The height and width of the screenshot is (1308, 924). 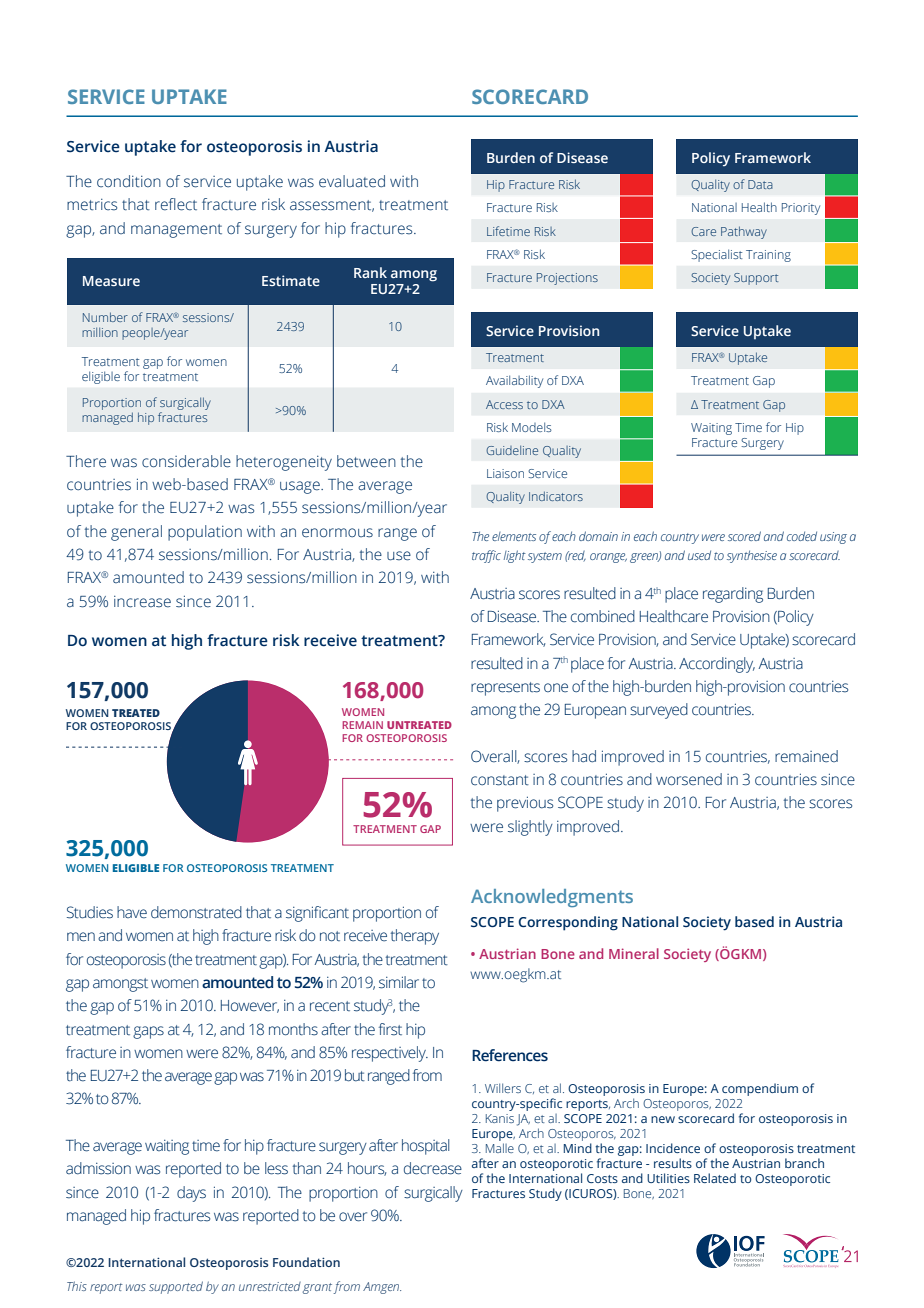 What do you see at coordinates (744, 232) in the screenshot?
I see `Pathway` at bounding box center [744, 232].
